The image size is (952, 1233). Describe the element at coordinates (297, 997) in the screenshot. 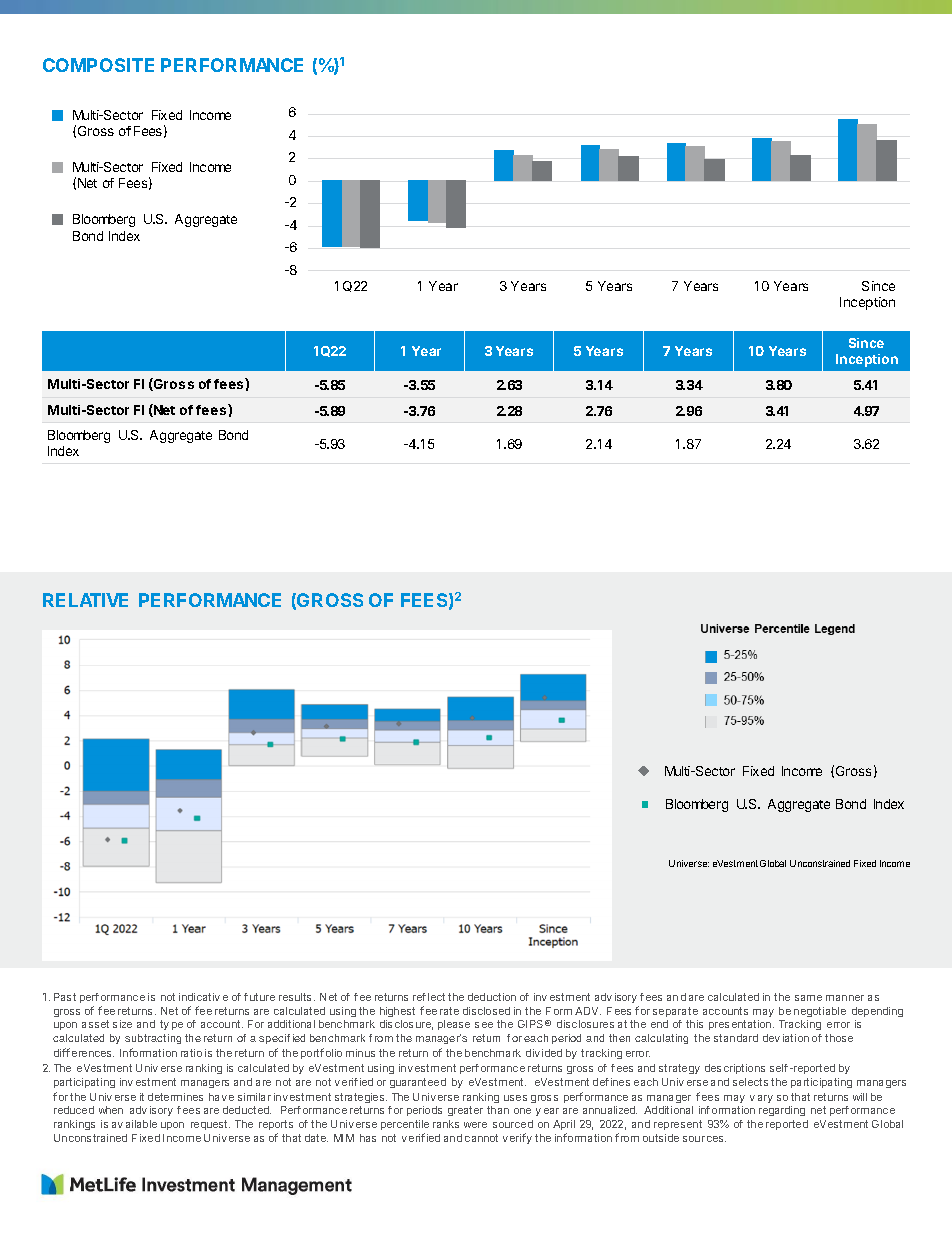

I see `results` at that location.
